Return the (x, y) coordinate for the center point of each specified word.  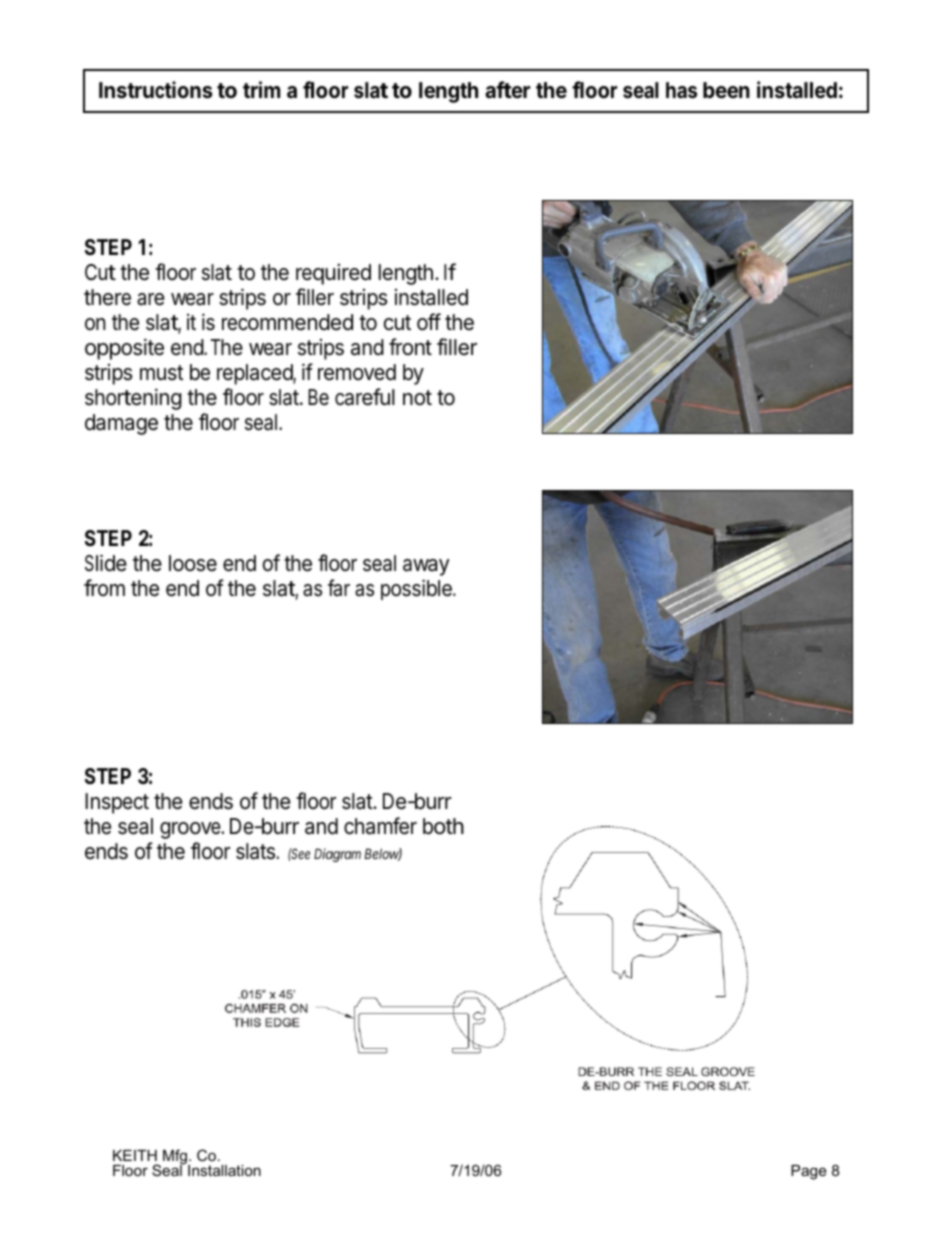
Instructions (156, 90)
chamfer (380, 826)
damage (121, 424)
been (726, 90)
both (443, 826)
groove (191, 830)
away (426, 567)
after (507, 90)
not (417, 398)
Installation (224, 1170)
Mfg (176, 1158)
